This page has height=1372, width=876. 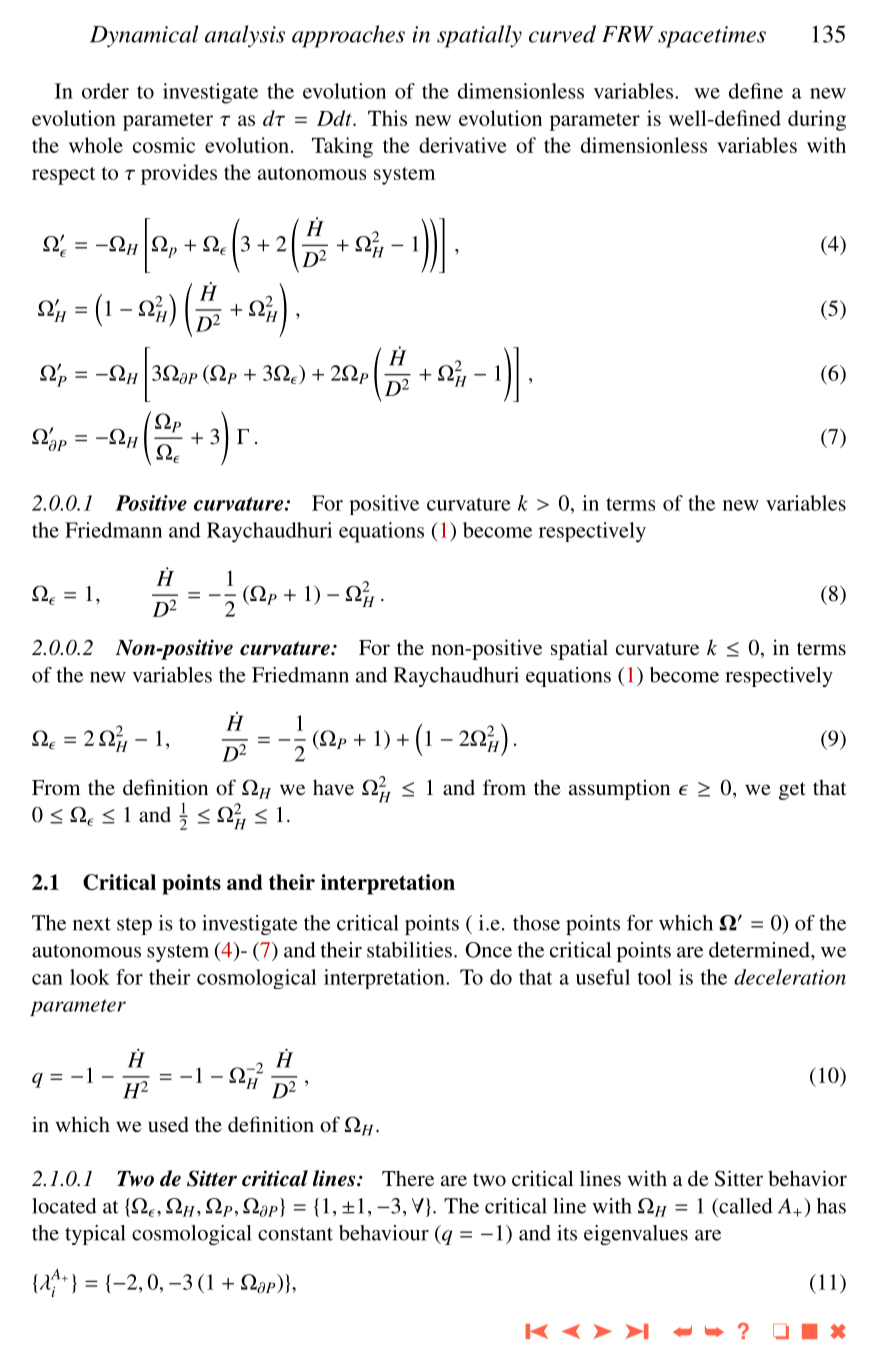 What do you see at coordinates (792, 791) in the page?
I see `get` at bounding box center [792, 791].
